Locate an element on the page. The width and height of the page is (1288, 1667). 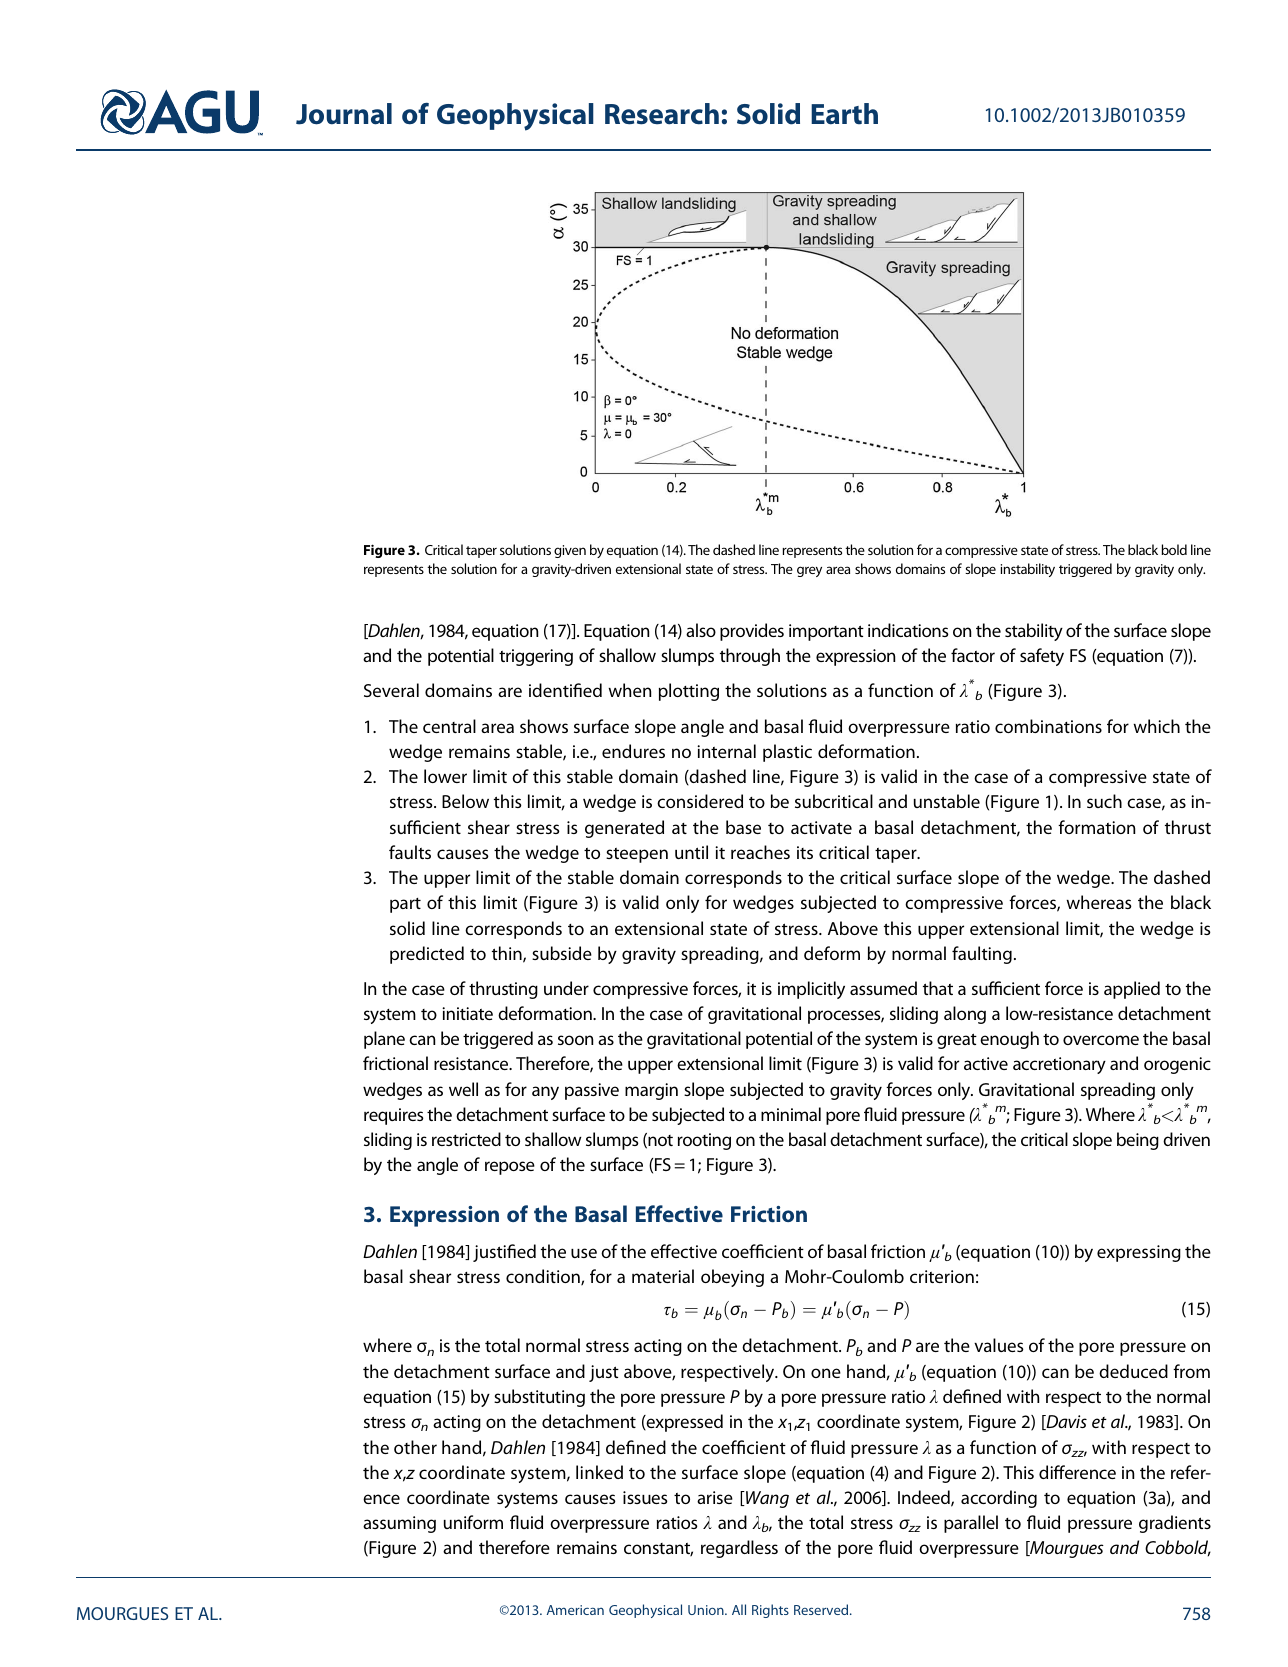
uniform is located at coordinates (473, 1522).
